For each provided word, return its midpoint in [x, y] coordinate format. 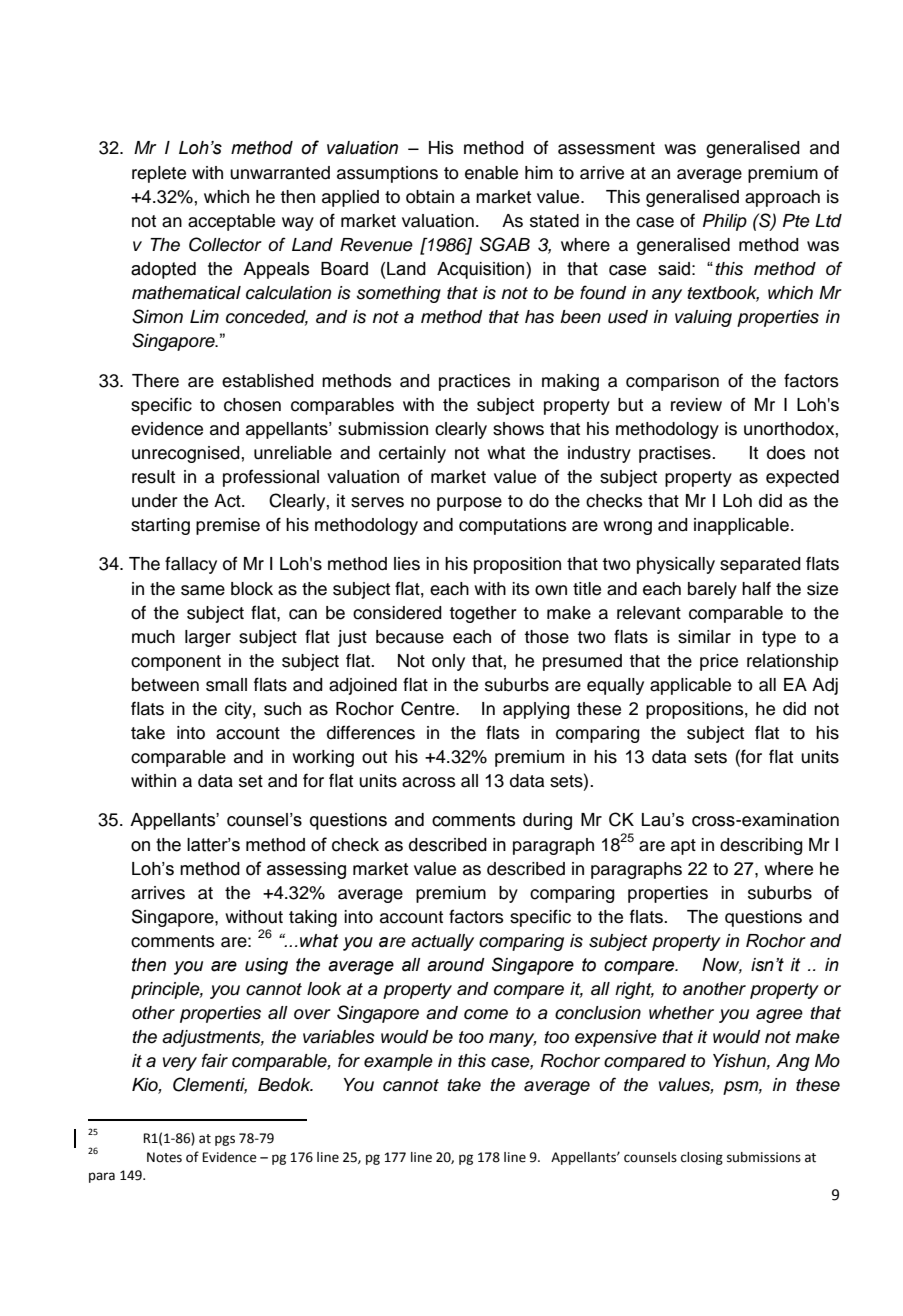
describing [761, 846]
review [696, 405]
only [448, 662]
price [719, 662]
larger [208, 638]
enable [491, 173]
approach [782, 198]
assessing [306, 870]
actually [442, 942]
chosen [252, 405]
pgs [225, 1140]
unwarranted [280, 173]
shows [518, 429]
